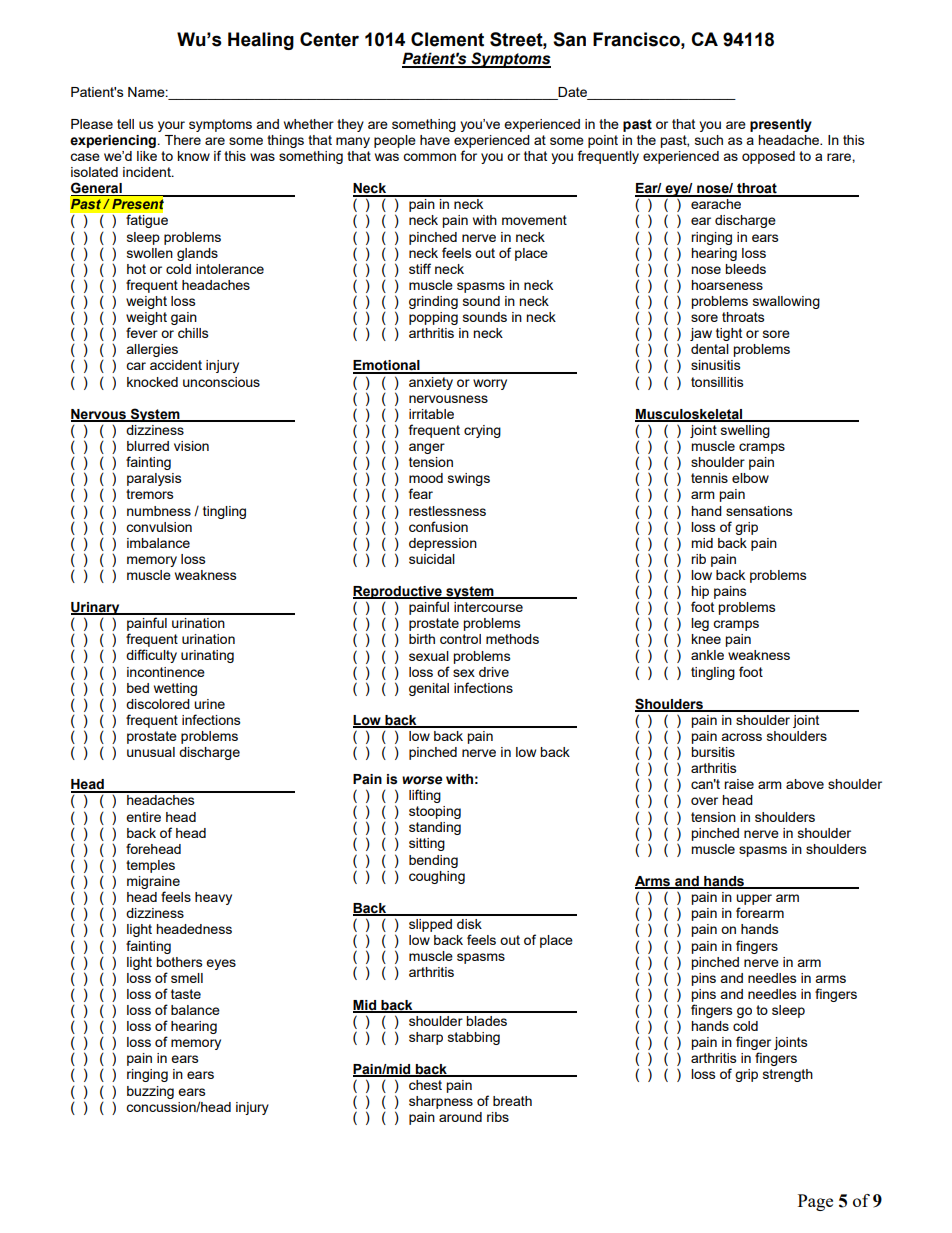 The image size is (952, 1233). Describe the element at coordinates (700, 624) in the screenshot. I see `leg` at that location.
